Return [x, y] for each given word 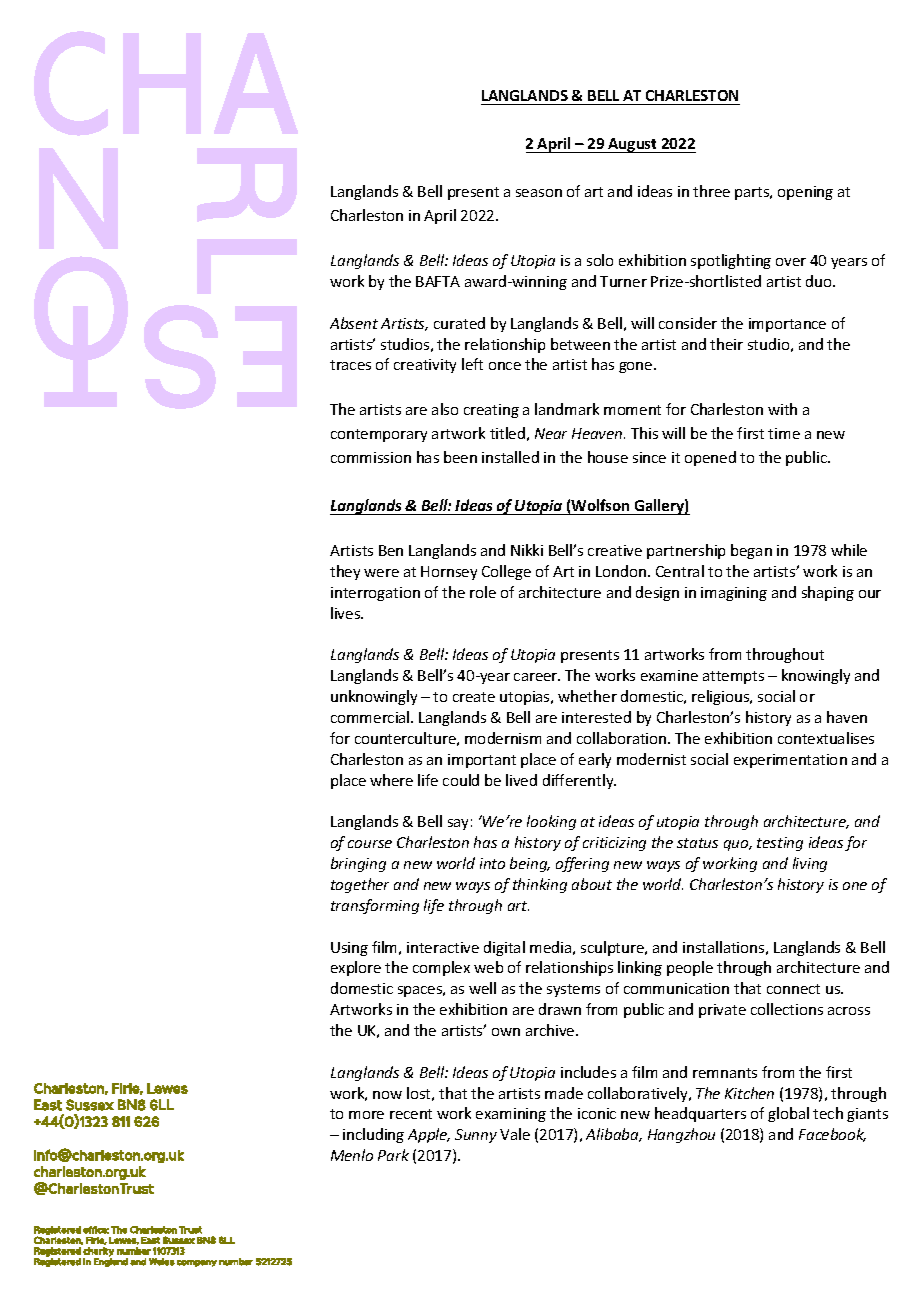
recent [411, 1114]
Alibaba [614, 1135]
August [633, 145]
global [788, 1114]
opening [805, 193]
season [539, 193]
